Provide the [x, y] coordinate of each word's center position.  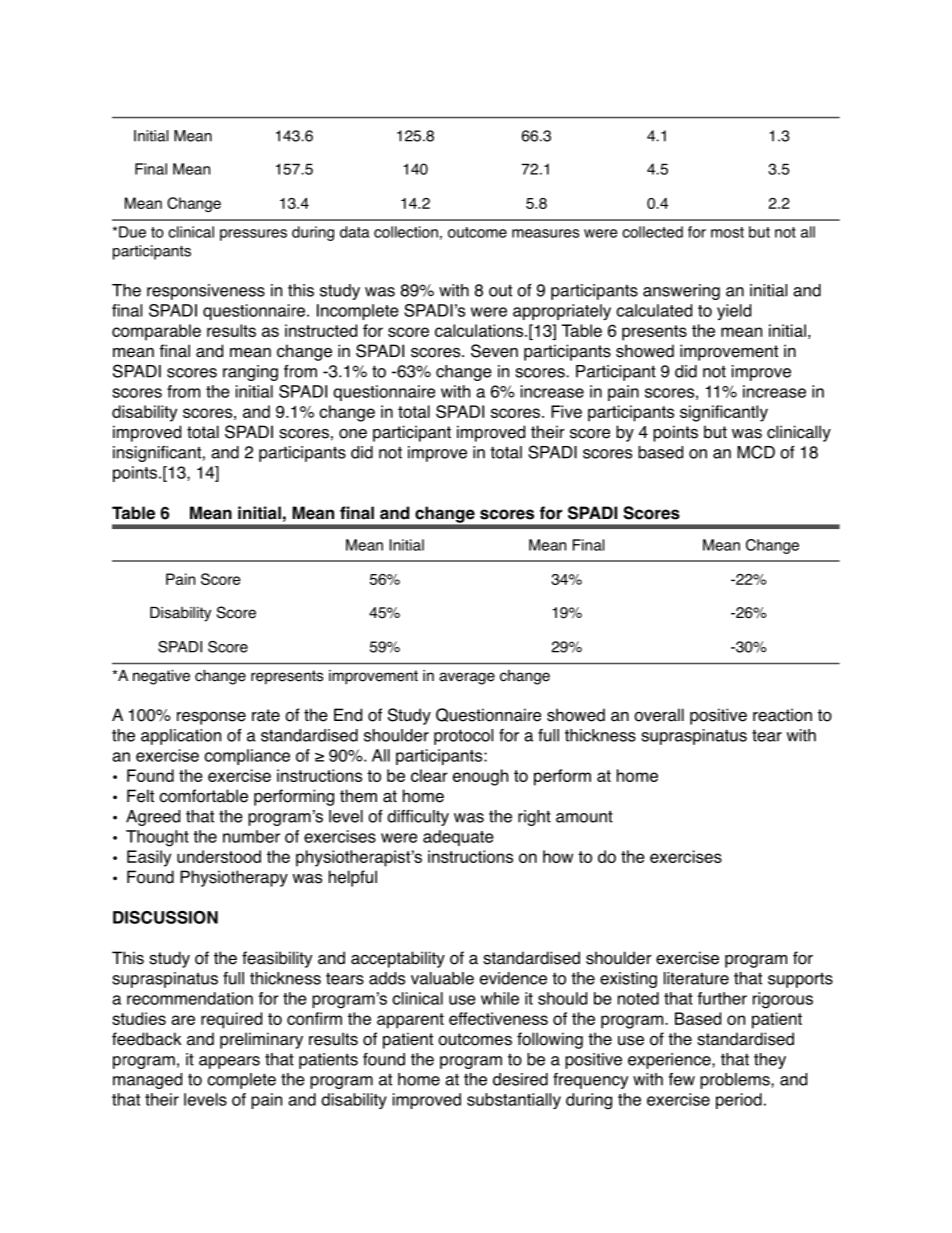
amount [584, 817]
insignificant [157, 454]
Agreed [153, 818]
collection [406, 232]
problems [736, 1081]
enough [480, 777]
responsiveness [206, 292]
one [353, 434]
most [727, 232]
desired [520, 1079]
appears [229, 1062]
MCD [756, 452]
